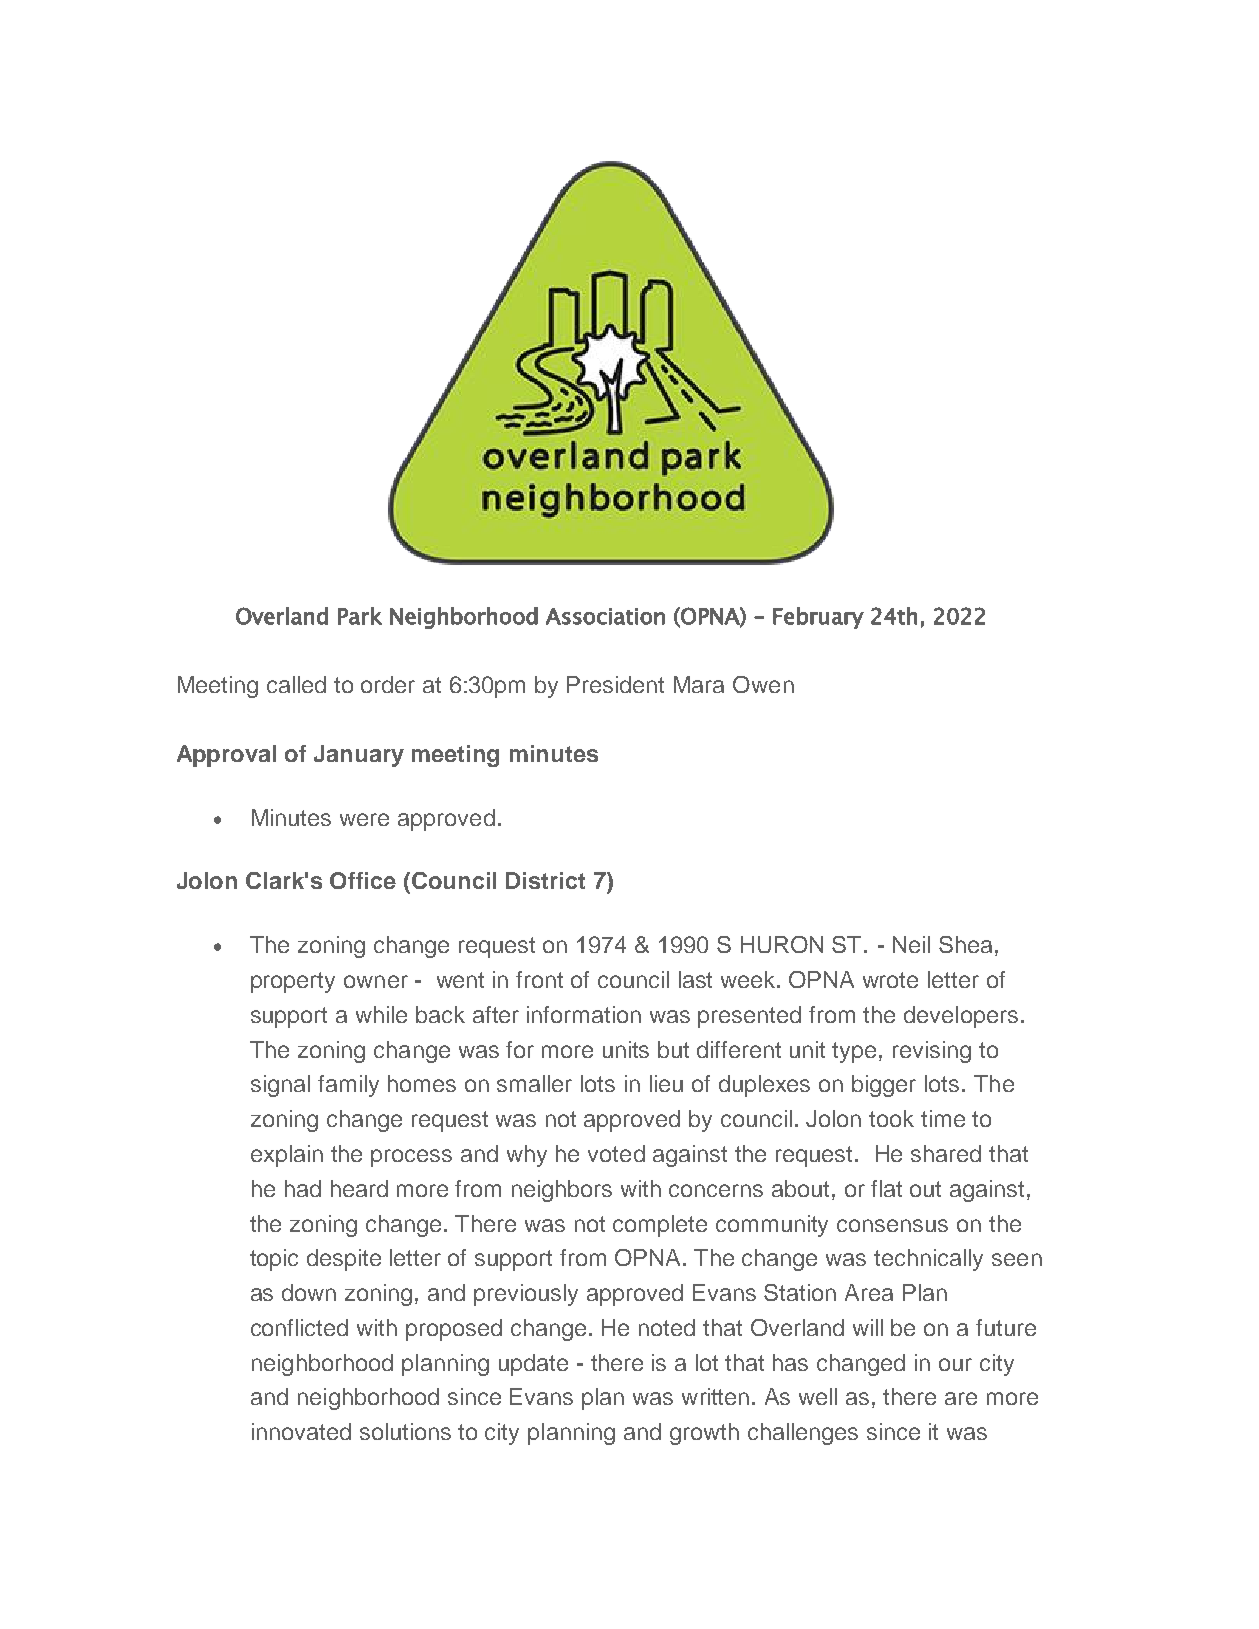  What do you see at coordinates (961, 1017) in the screenshot?
I see `developers` at bounding box center [961, 1017].
